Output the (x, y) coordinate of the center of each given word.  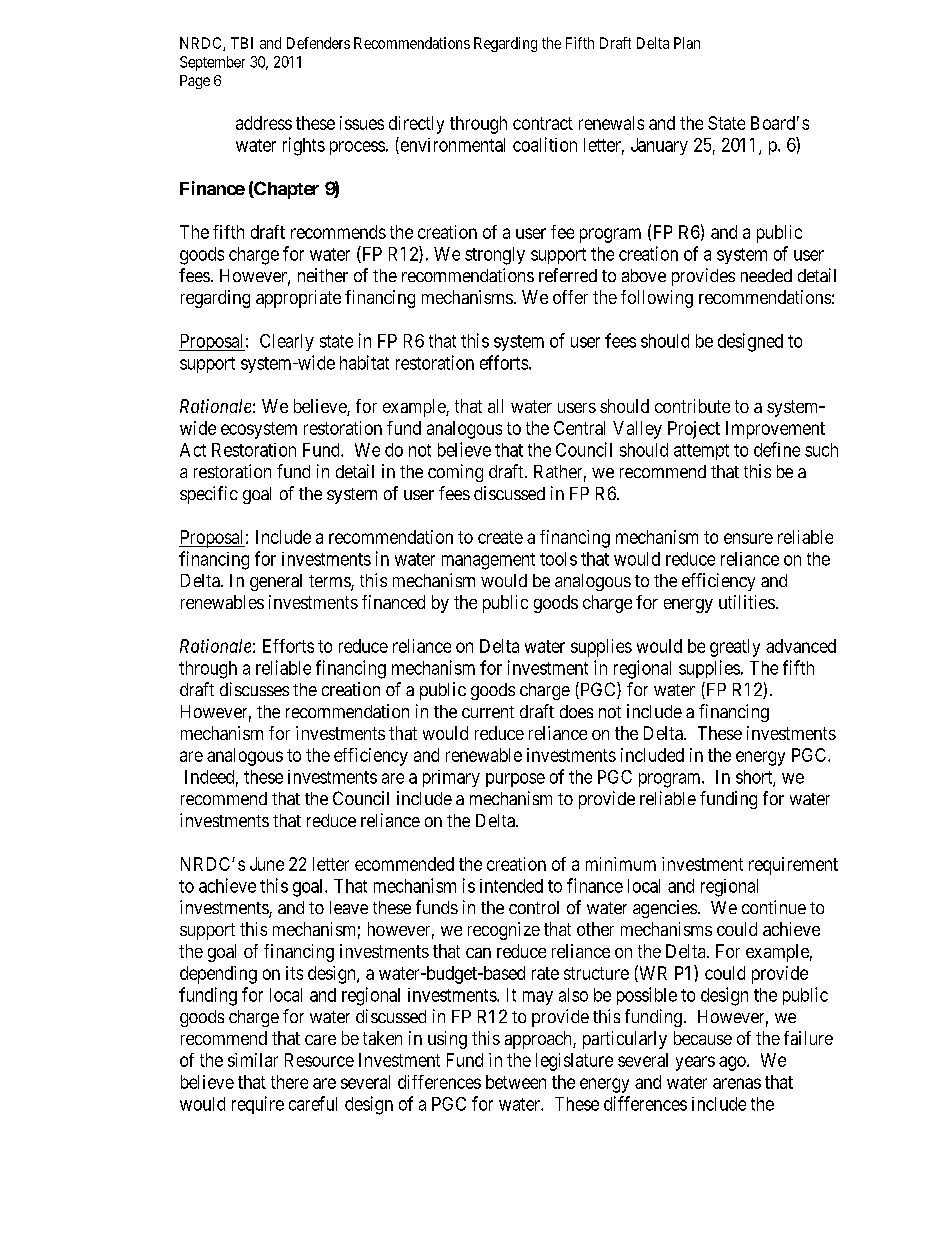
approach (539, 1040)
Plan (687, 43)
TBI (242, 43)
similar (253, 1060)
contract (543, 123)
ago (733, 1063)
